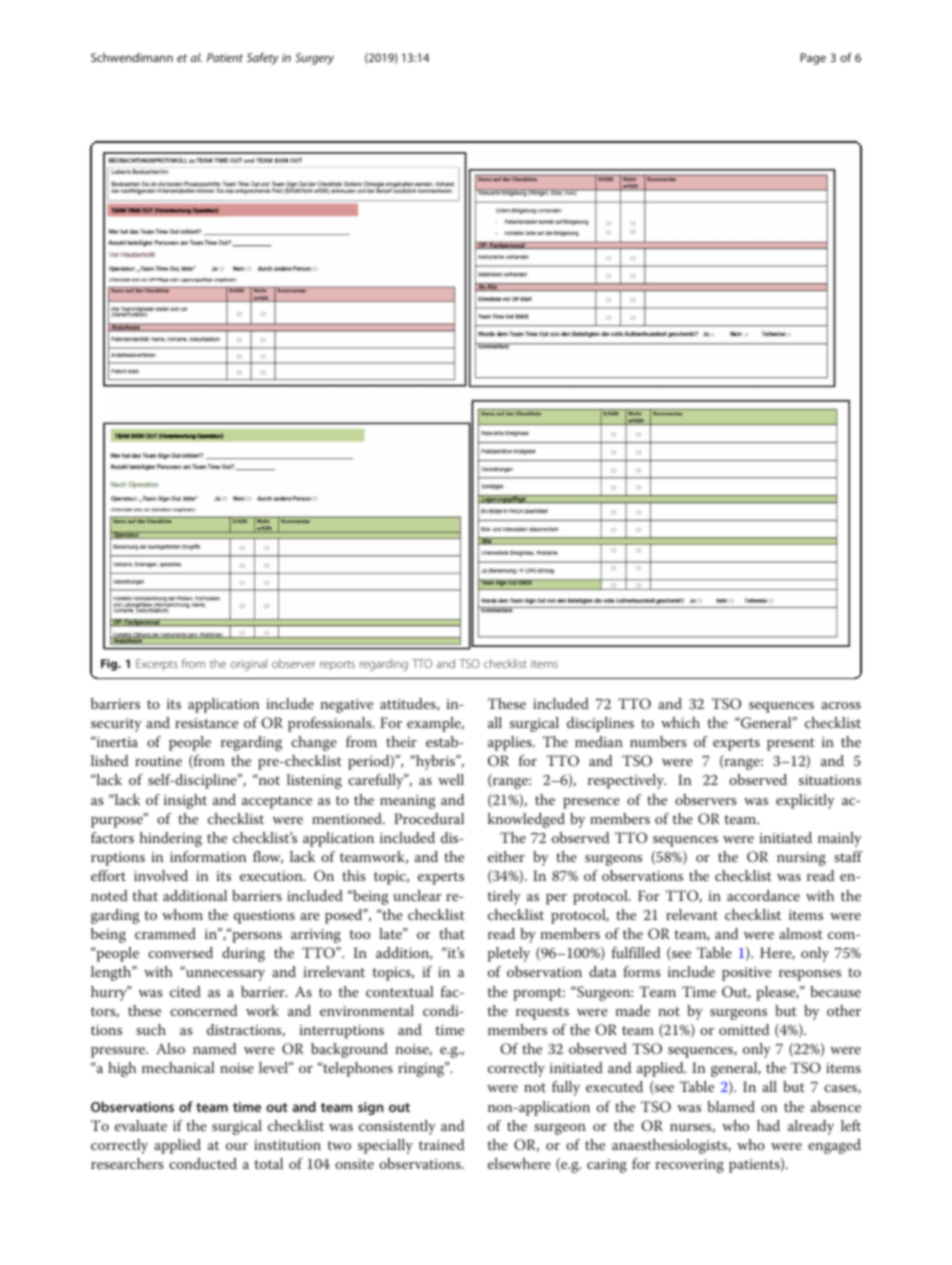  What do you see at coordinates (249, 665) in the screenshot?
I see `original` at bounding box center [249, 665].
